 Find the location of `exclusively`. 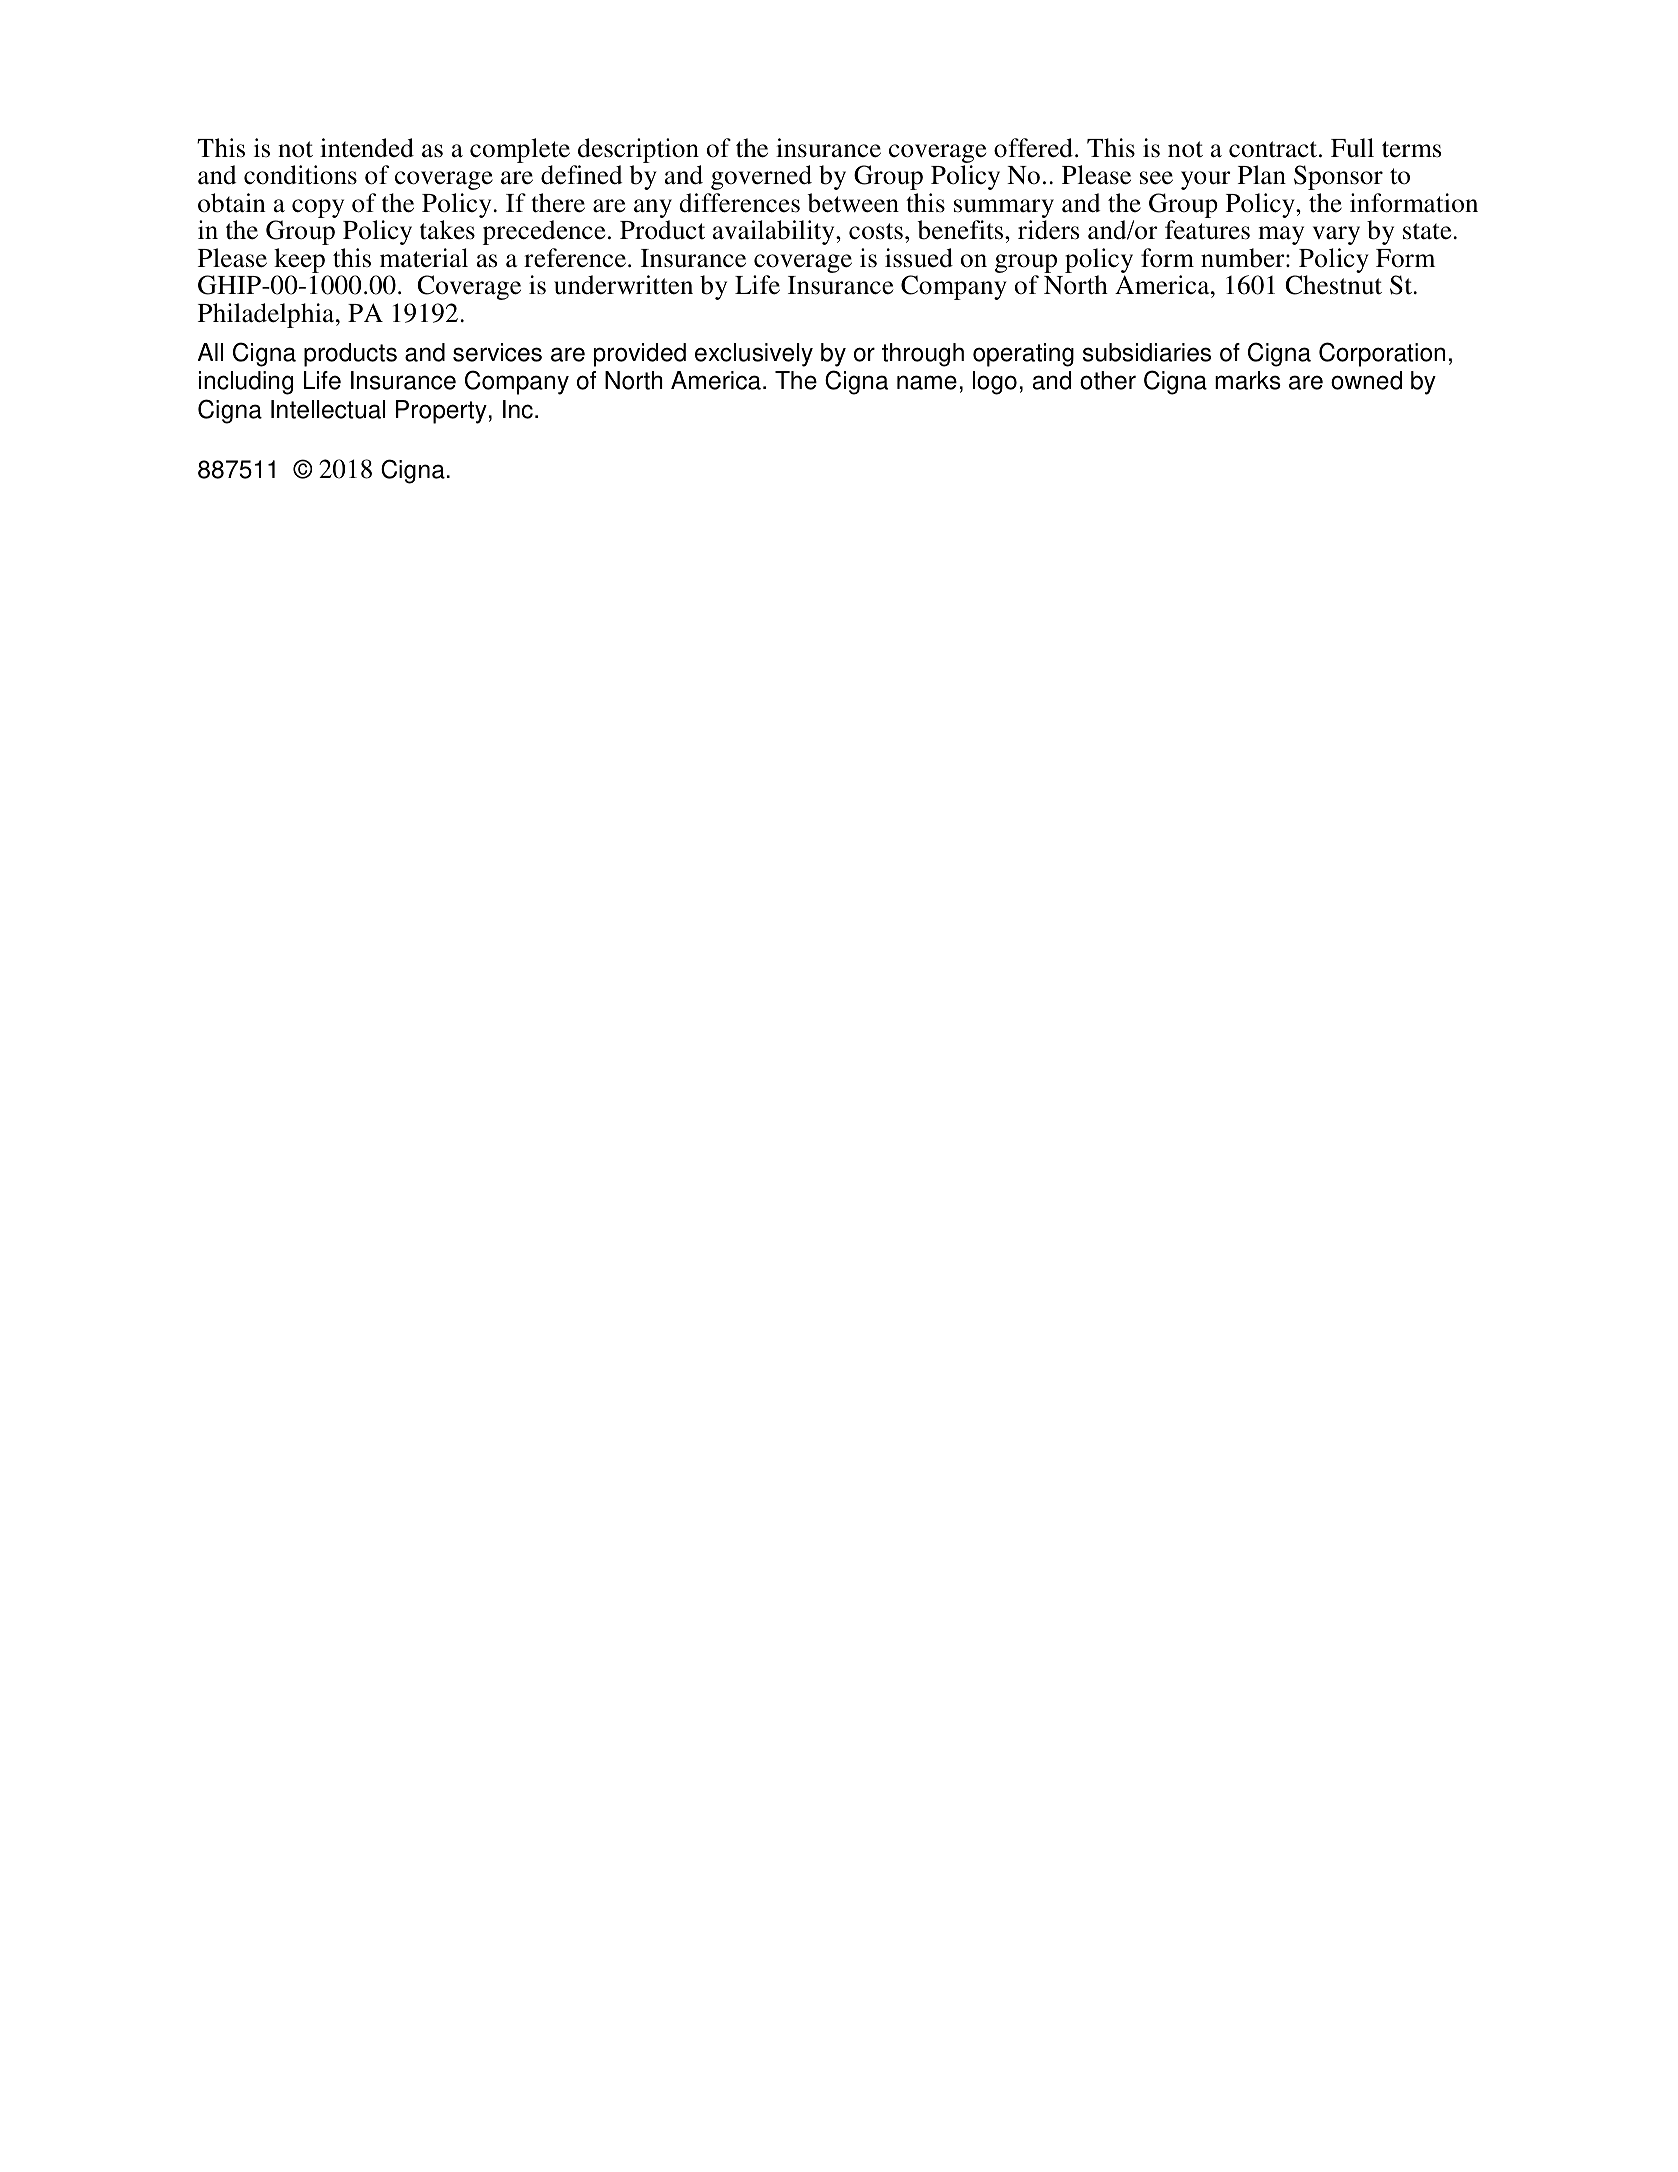

exclusively is located at coordinates (754, 355).
